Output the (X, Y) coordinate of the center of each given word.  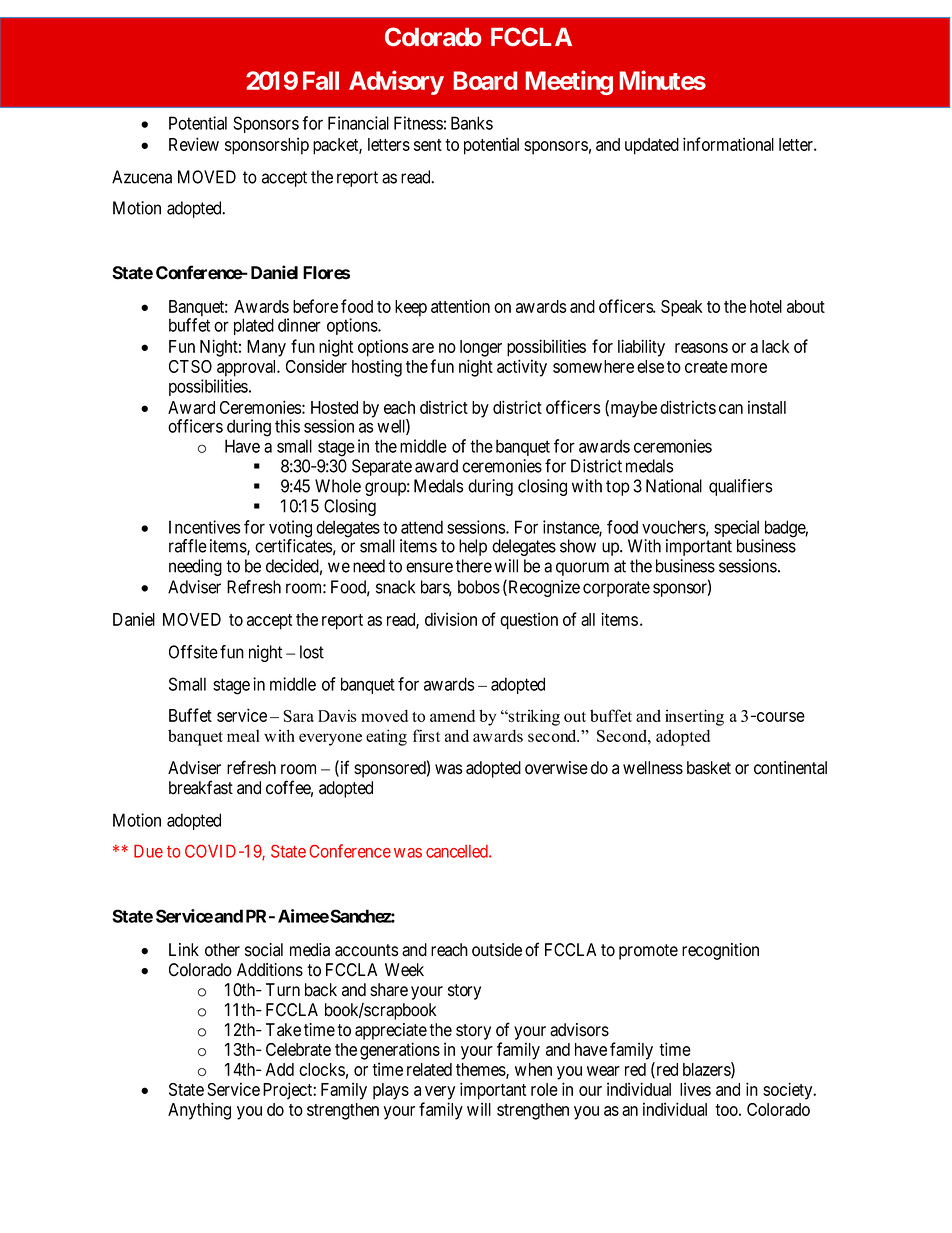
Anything (199, 1111)
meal (243, 736)
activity (522, 368)
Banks (472, 123)
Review (194, 144)
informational (728, 144)
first (426, 735)
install (767, 407)
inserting (694, 717)
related (429, 1069)
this (287, 426)
